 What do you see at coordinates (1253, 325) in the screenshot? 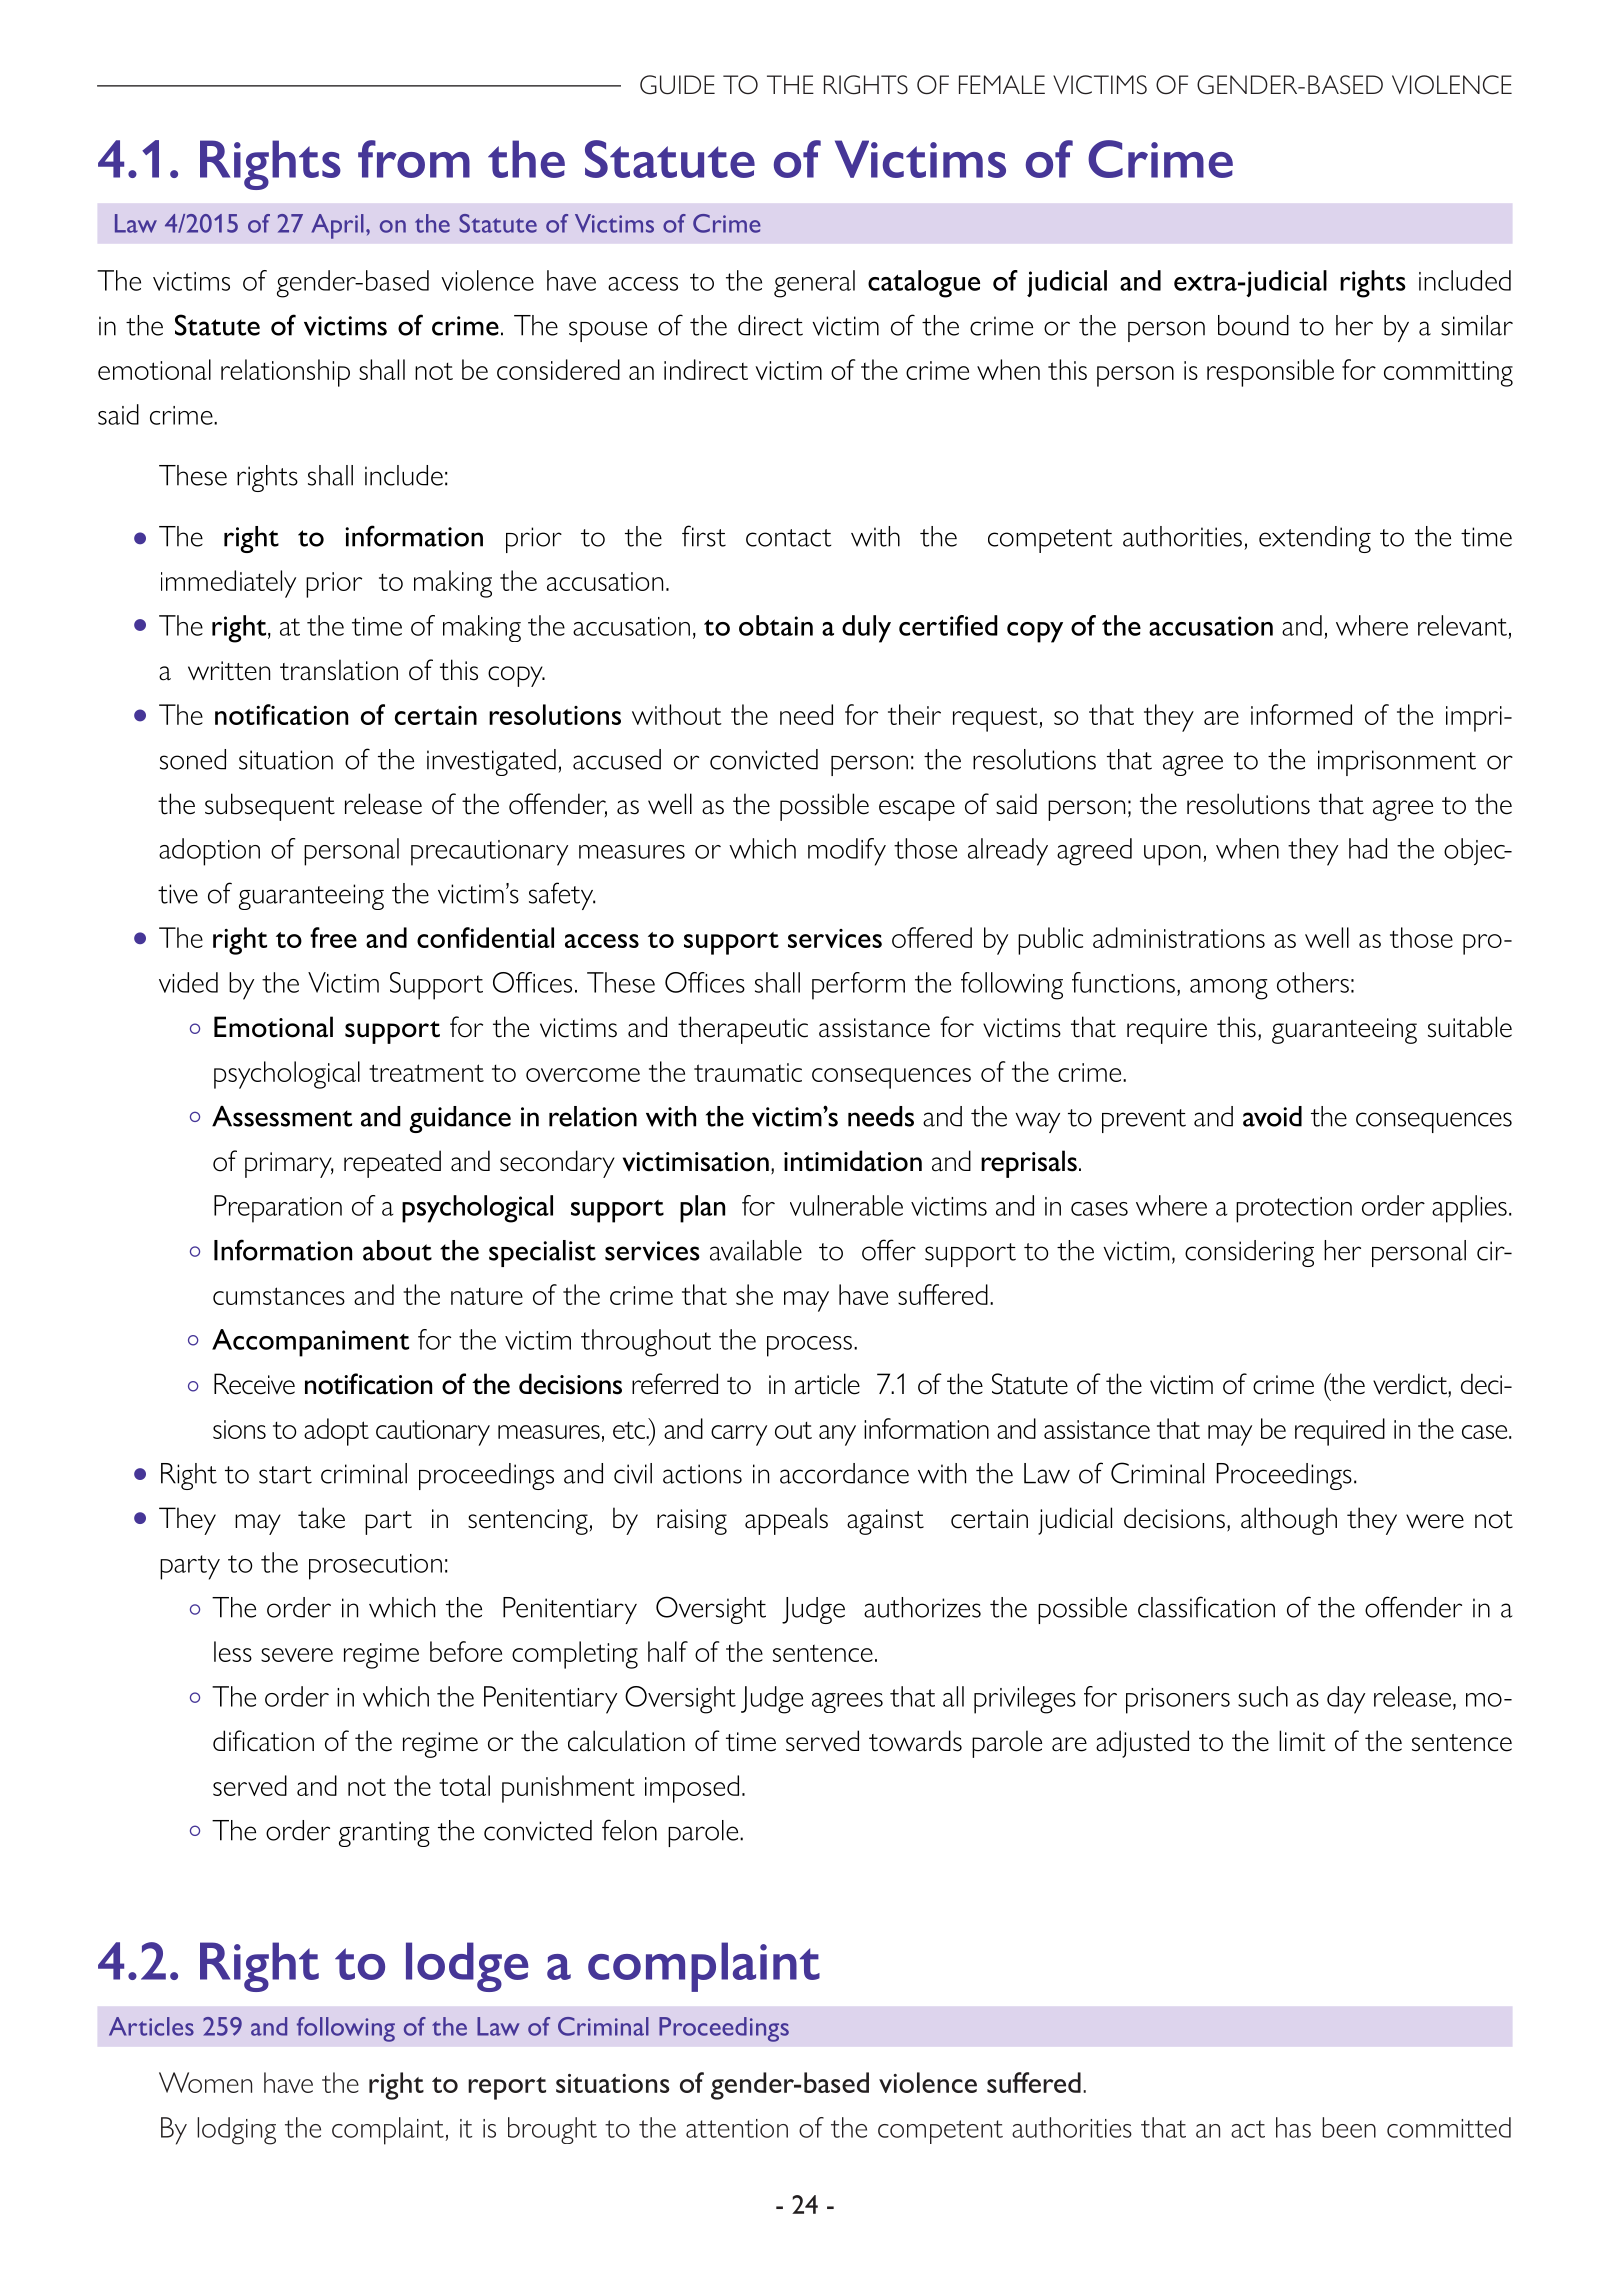
I see `bound` at bounding box center [1253, 325].
